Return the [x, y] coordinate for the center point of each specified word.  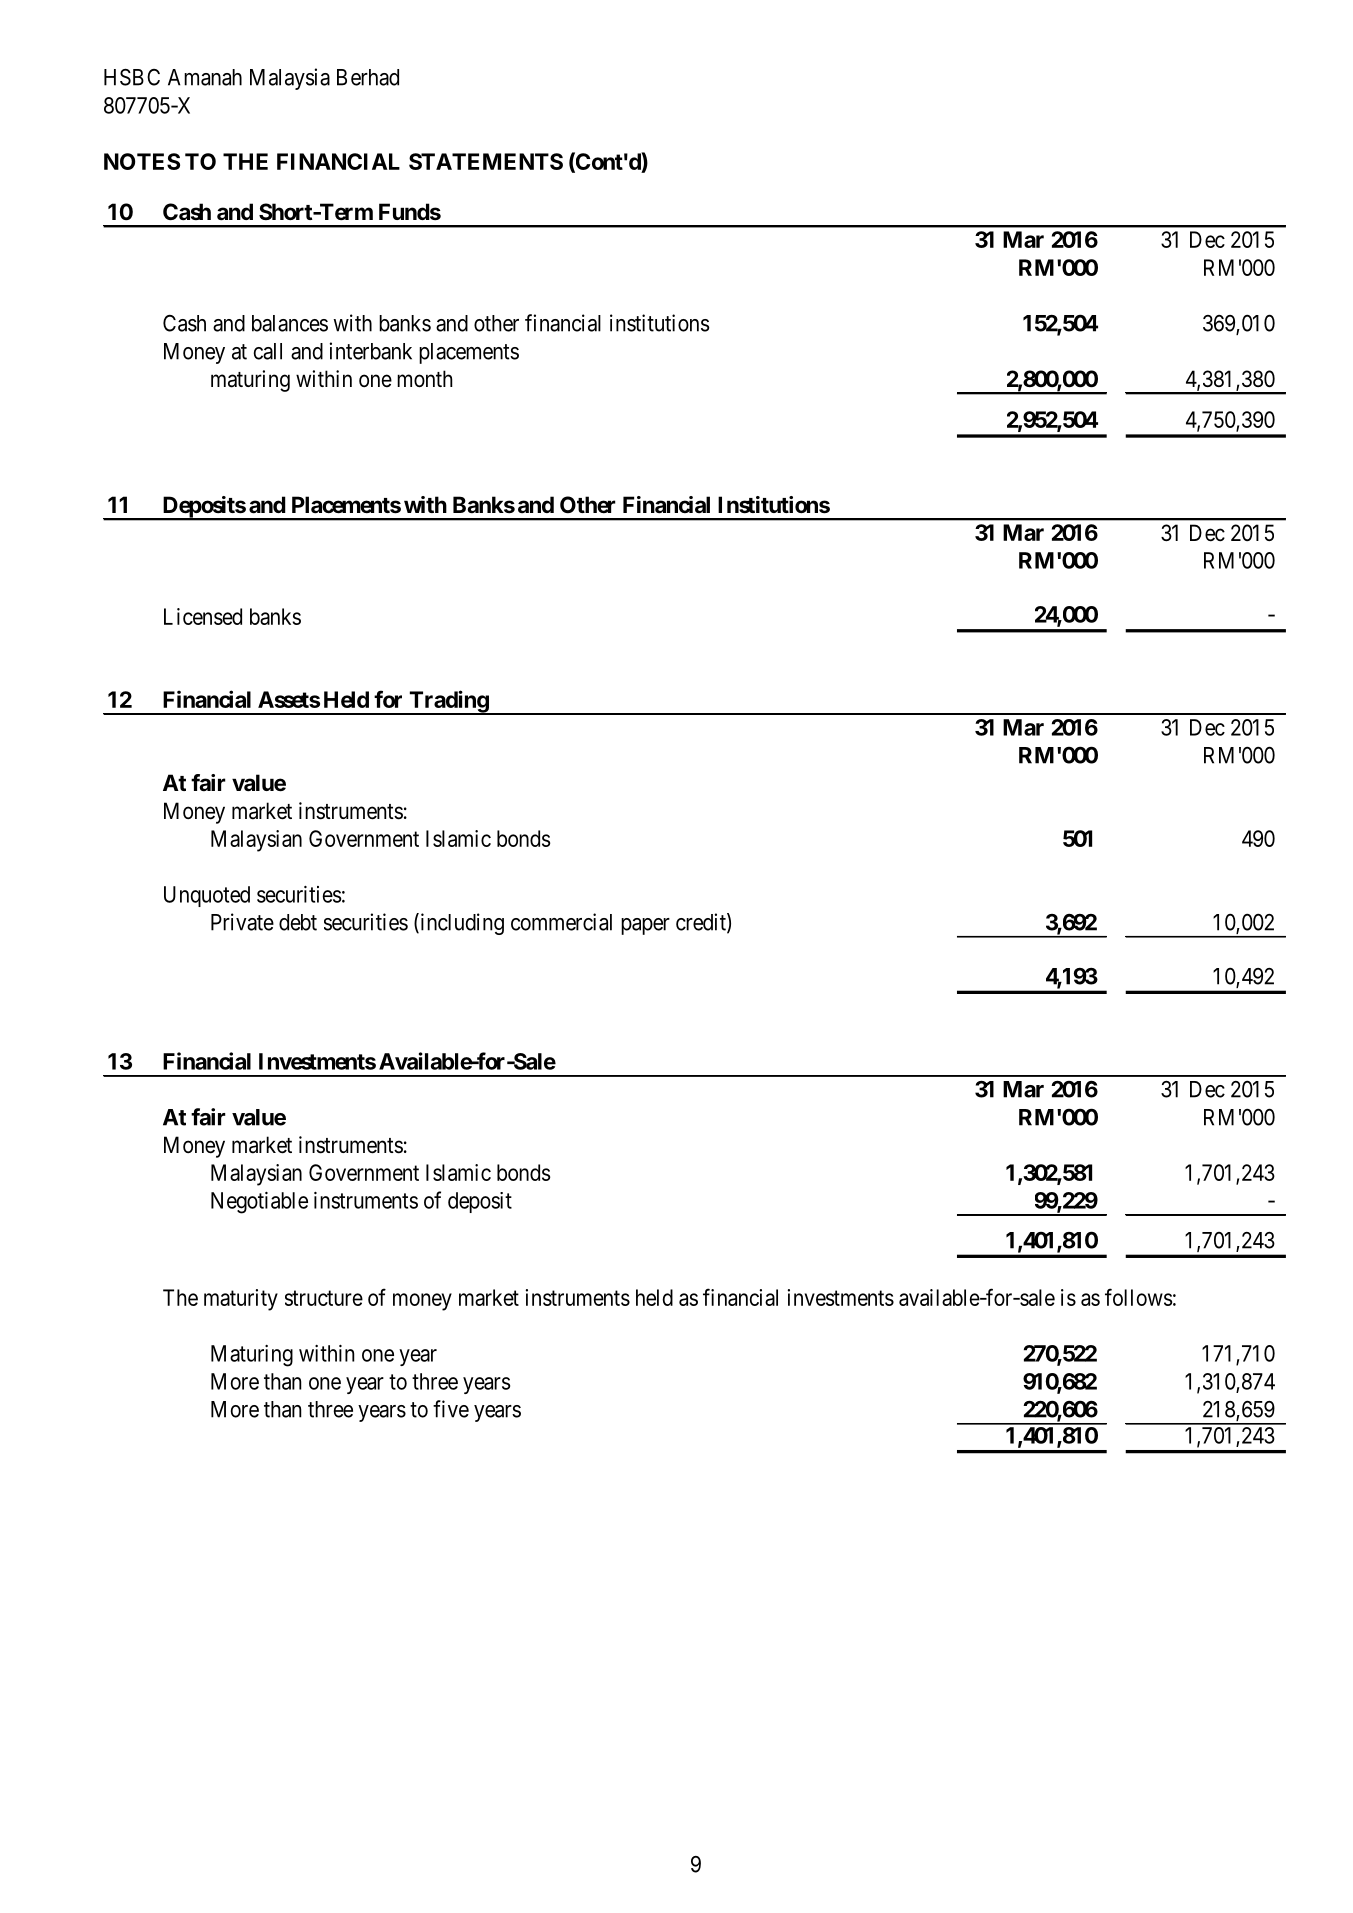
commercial [561, 922]
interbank [371, 351]
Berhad [368, 77]
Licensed [203, 616]
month [425, 379]
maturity [241, 1300]
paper [645, 926]
